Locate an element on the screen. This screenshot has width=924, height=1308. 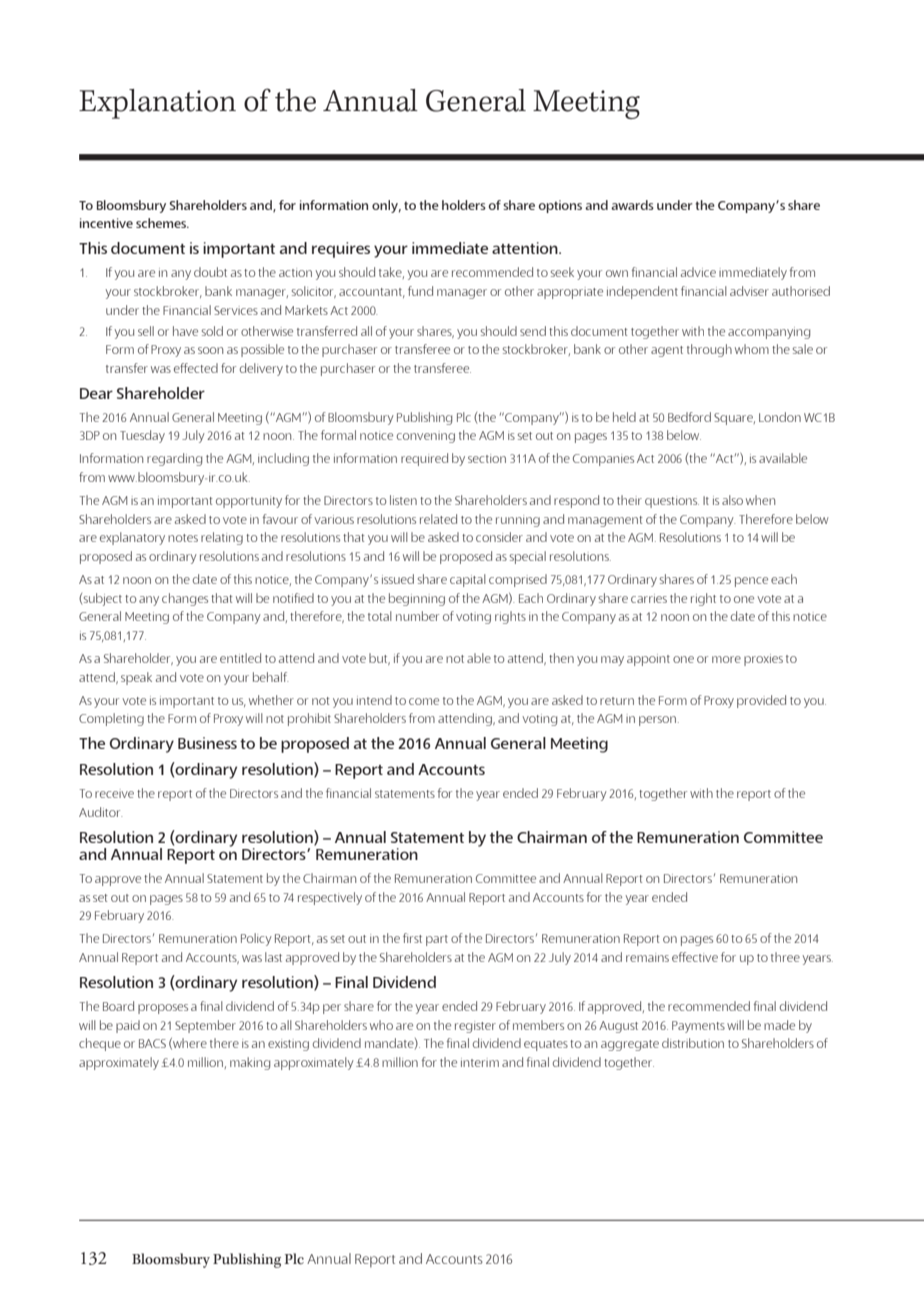
September is located at coordinates (205, 1026).
